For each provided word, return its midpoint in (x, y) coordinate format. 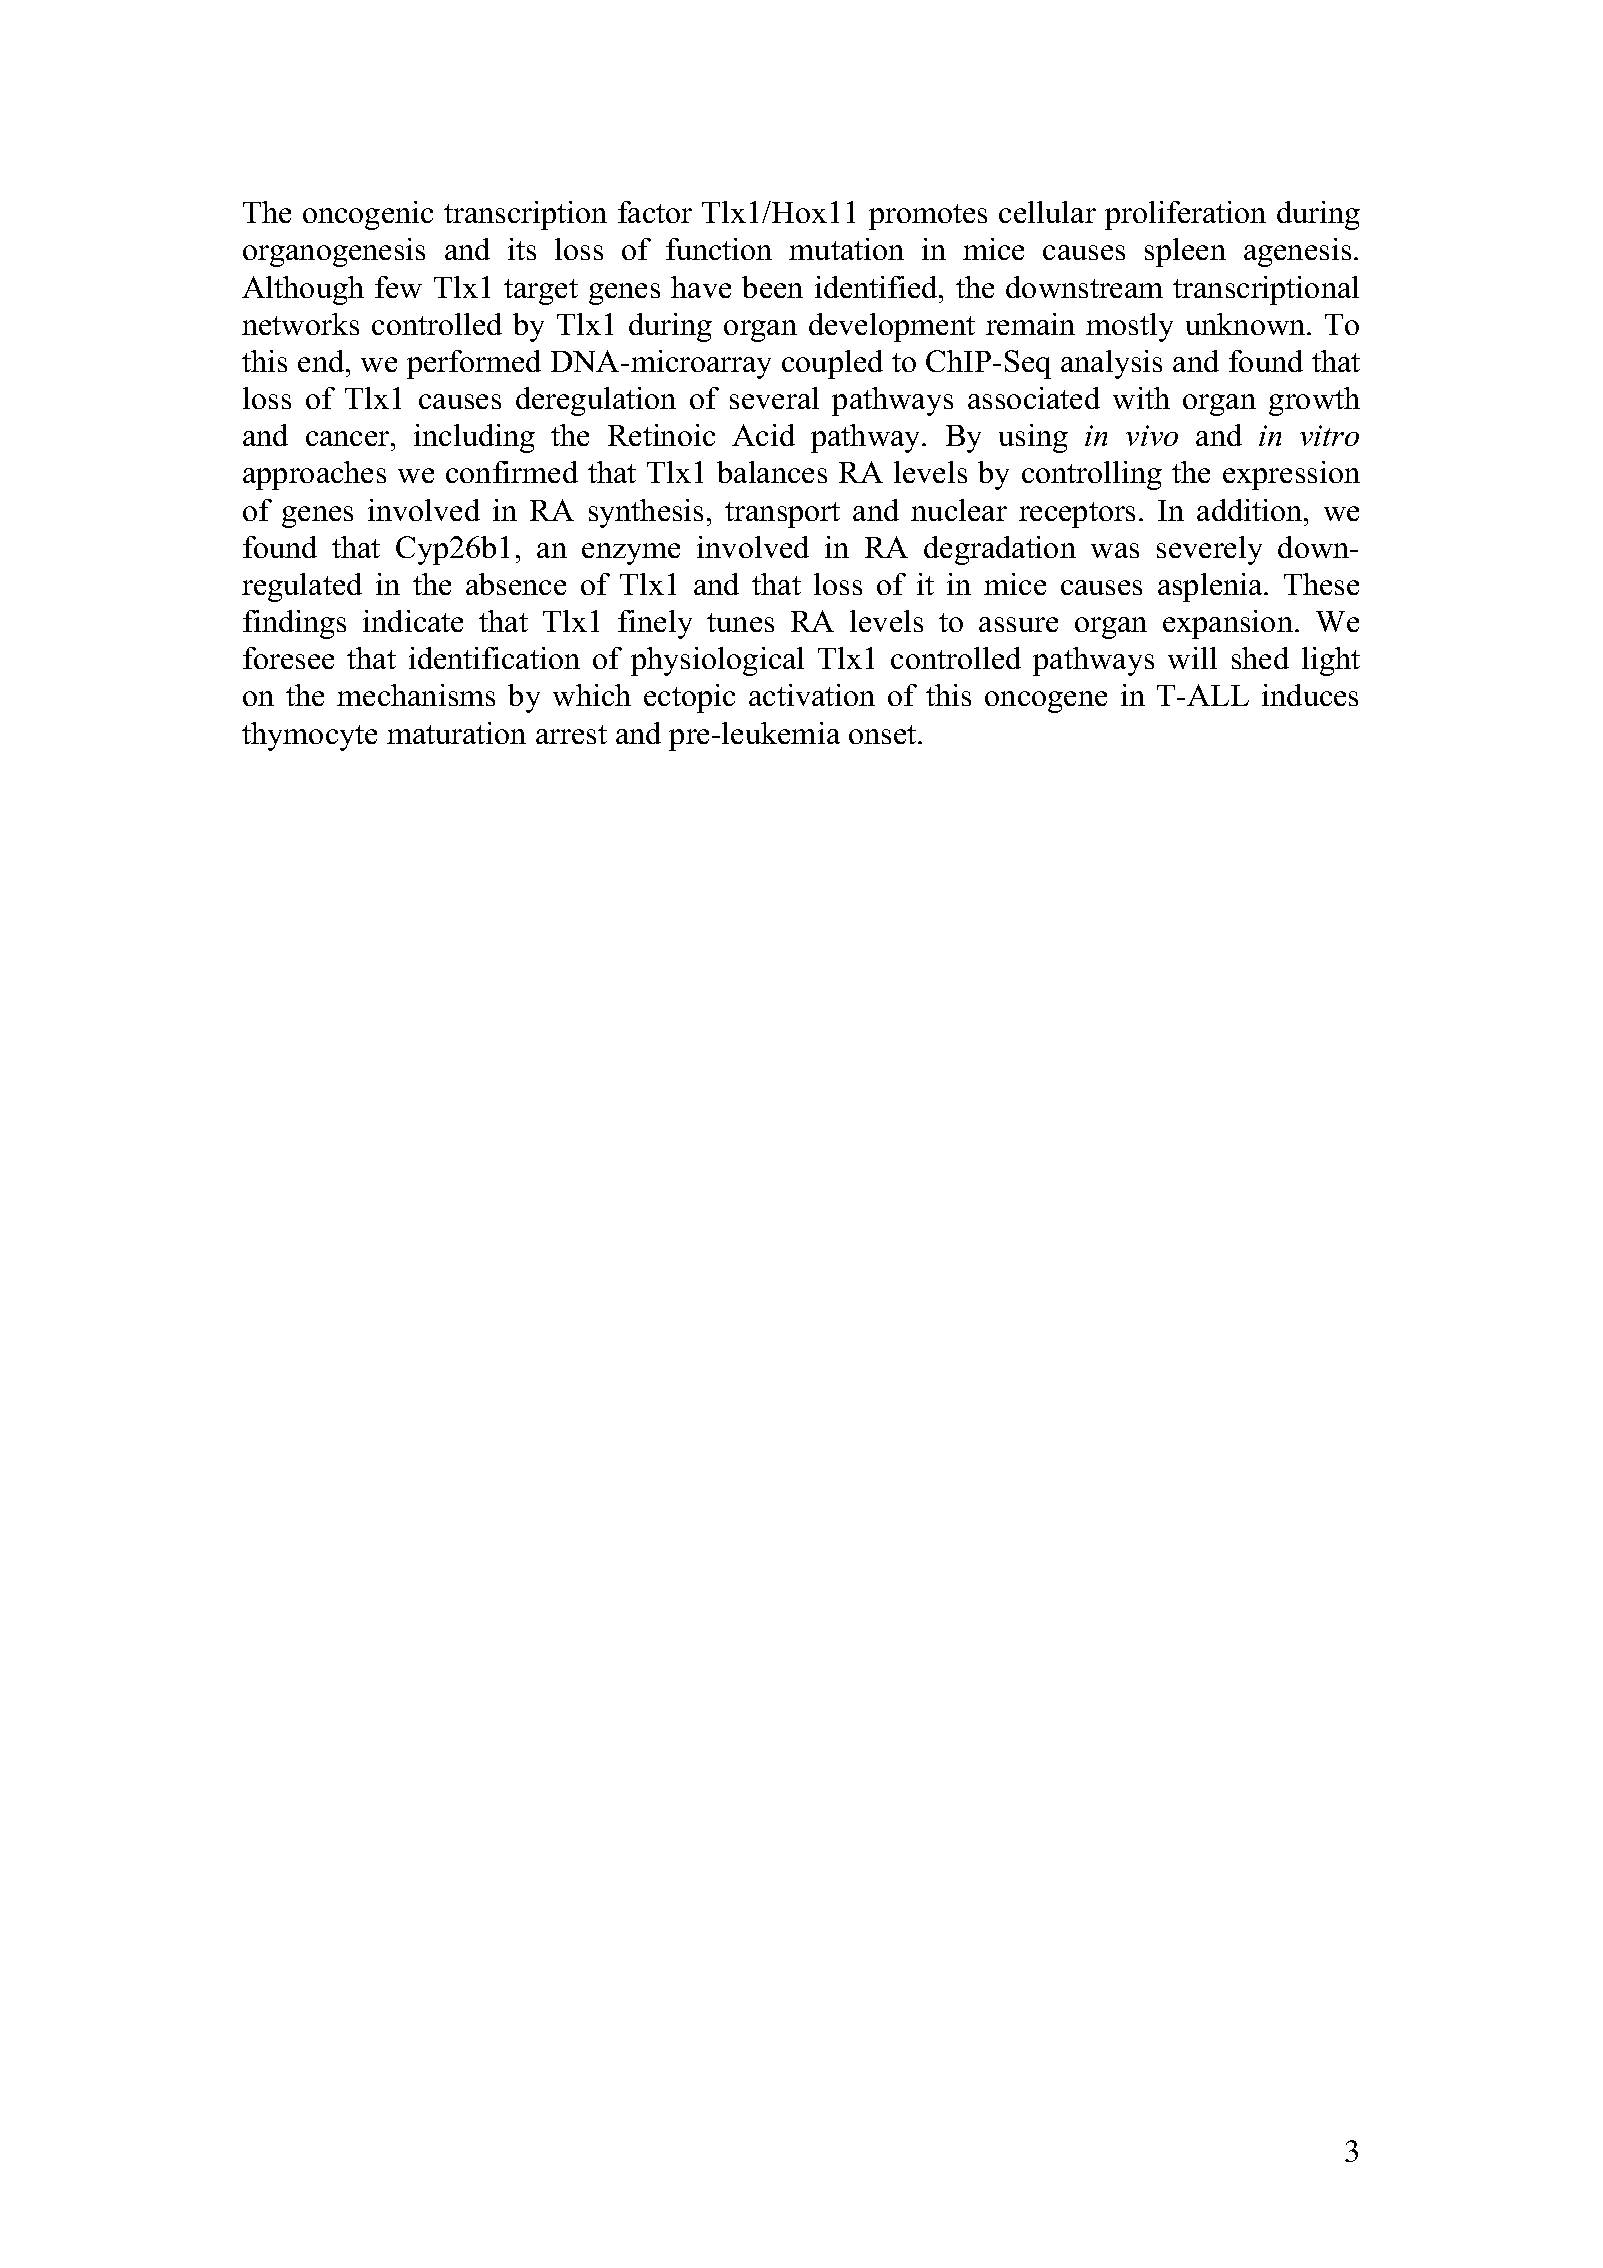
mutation (846, 249)
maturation (456, 733)
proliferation (1185, 215)
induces (1310, 695)
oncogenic (368, 215)
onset (884, 734)
